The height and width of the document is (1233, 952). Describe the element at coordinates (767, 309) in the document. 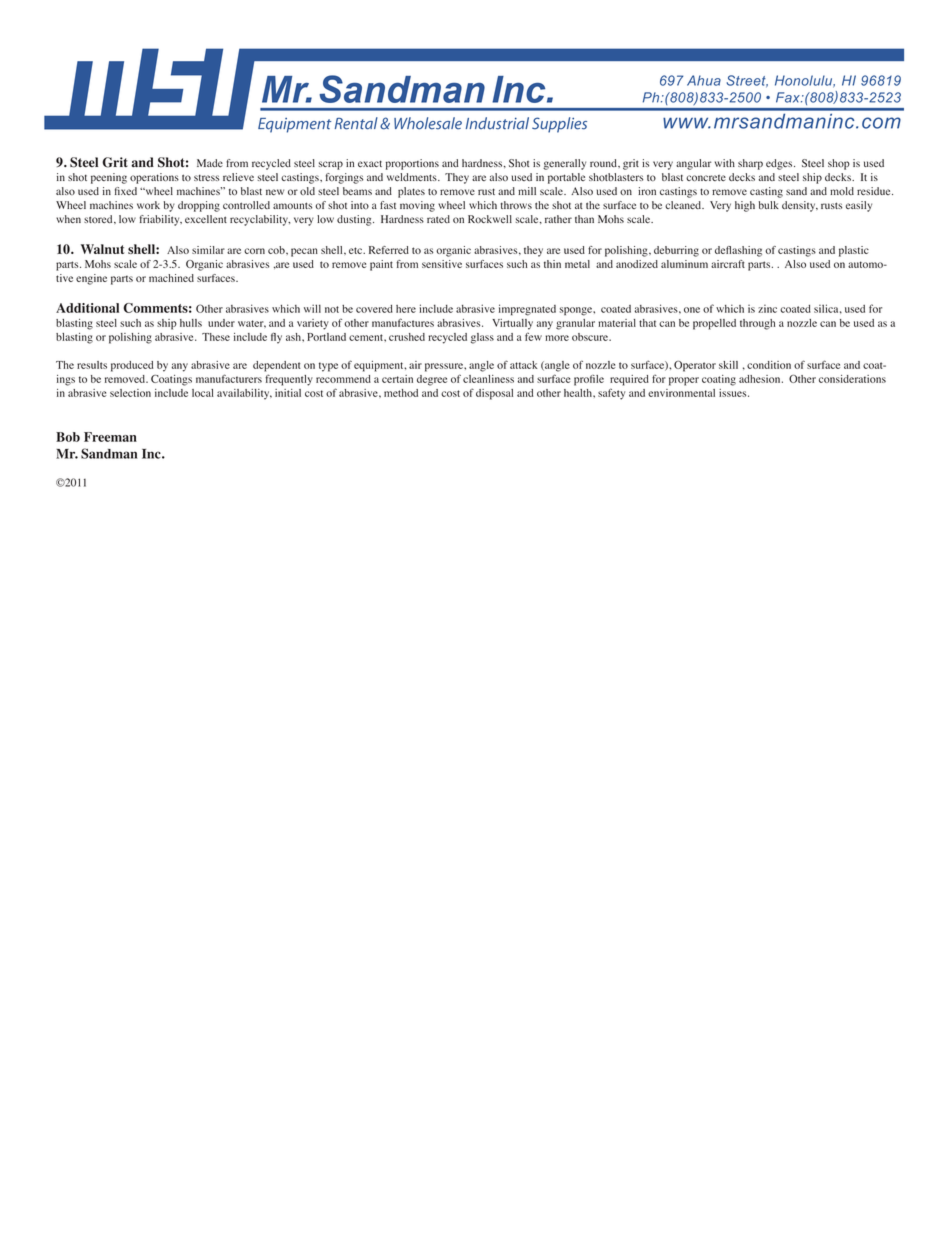

I see `zinc` at that location.
